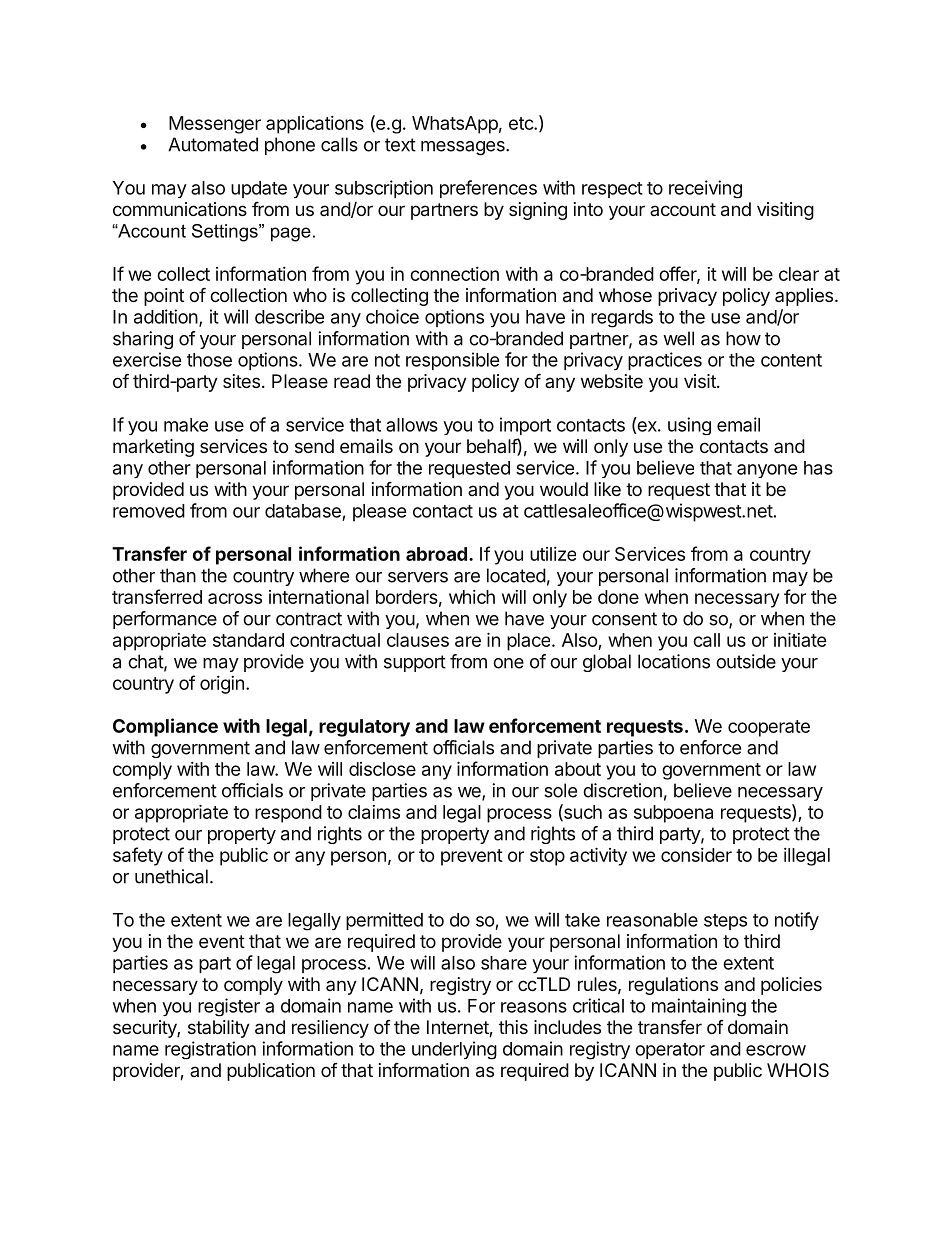  What do you see at coordinates (165, 727) in the screenshot?
I see `Compliance` at bounding box center [165, 727].
